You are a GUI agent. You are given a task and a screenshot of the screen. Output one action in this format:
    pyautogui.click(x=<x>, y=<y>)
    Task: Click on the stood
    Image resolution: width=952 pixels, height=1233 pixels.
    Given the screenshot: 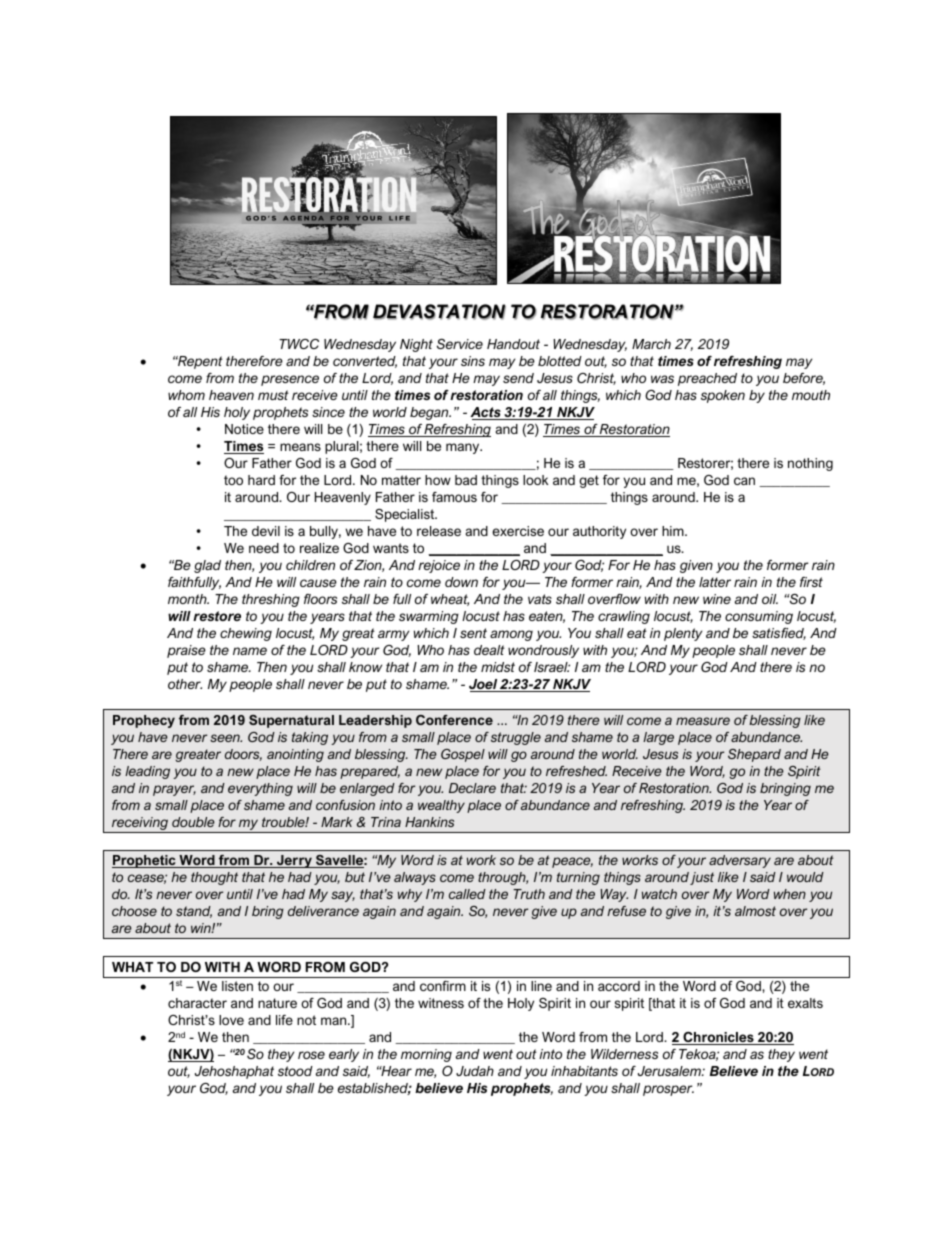 What is the action you would take?
    pyautogui.click(x=295, y=1071)
